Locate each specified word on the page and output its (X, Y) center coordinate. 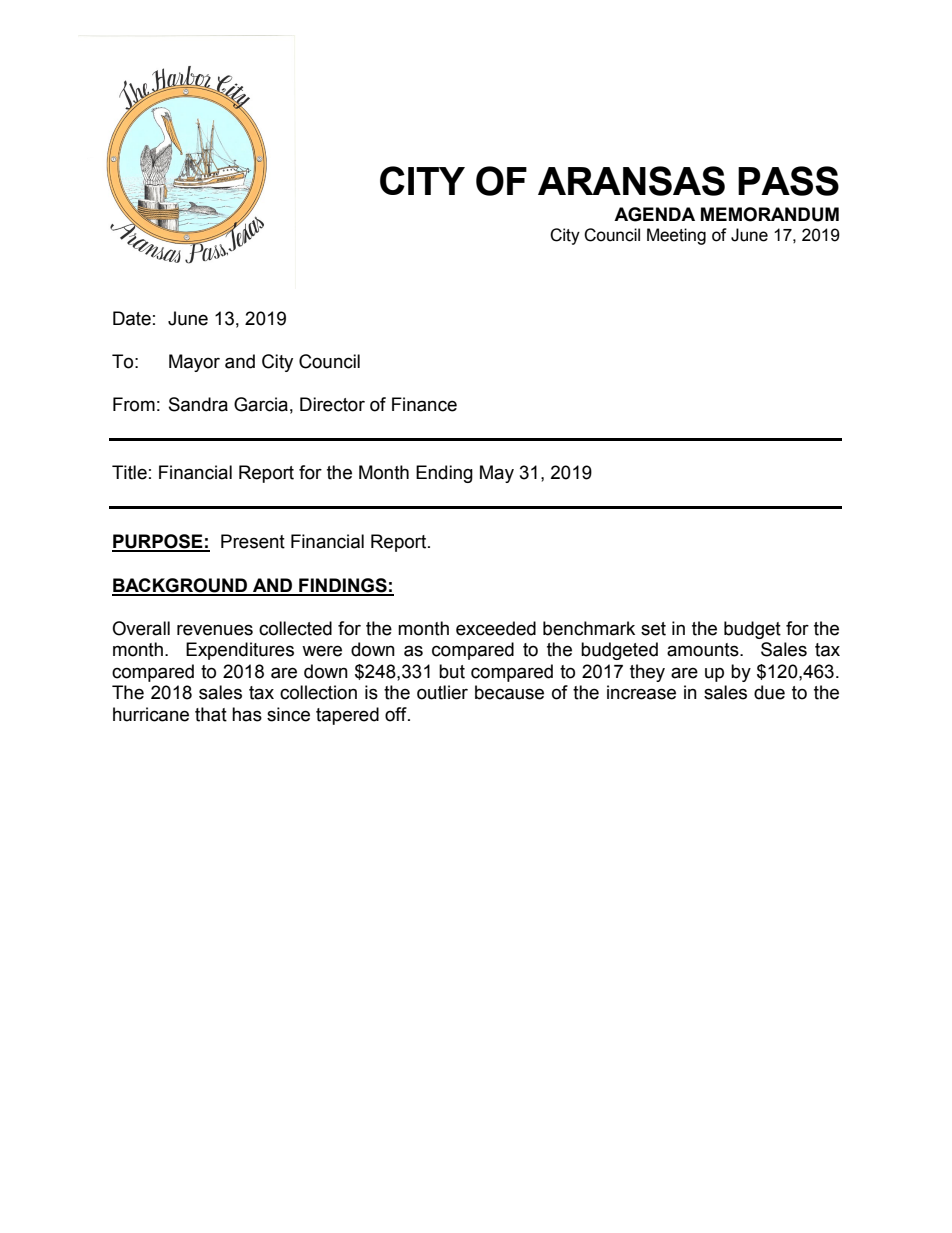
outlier (442, 692)
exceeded (496, 628)
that (211, 714)
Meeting (676, 236)
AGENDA (654, 214)
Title (129, 472)
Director (332, 404)
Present (253, 541)
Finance (424, 404)
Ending (444, 474)
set (653, 629)
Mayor (194, 363)
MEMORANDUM (770, 214)
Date (132, 318)
